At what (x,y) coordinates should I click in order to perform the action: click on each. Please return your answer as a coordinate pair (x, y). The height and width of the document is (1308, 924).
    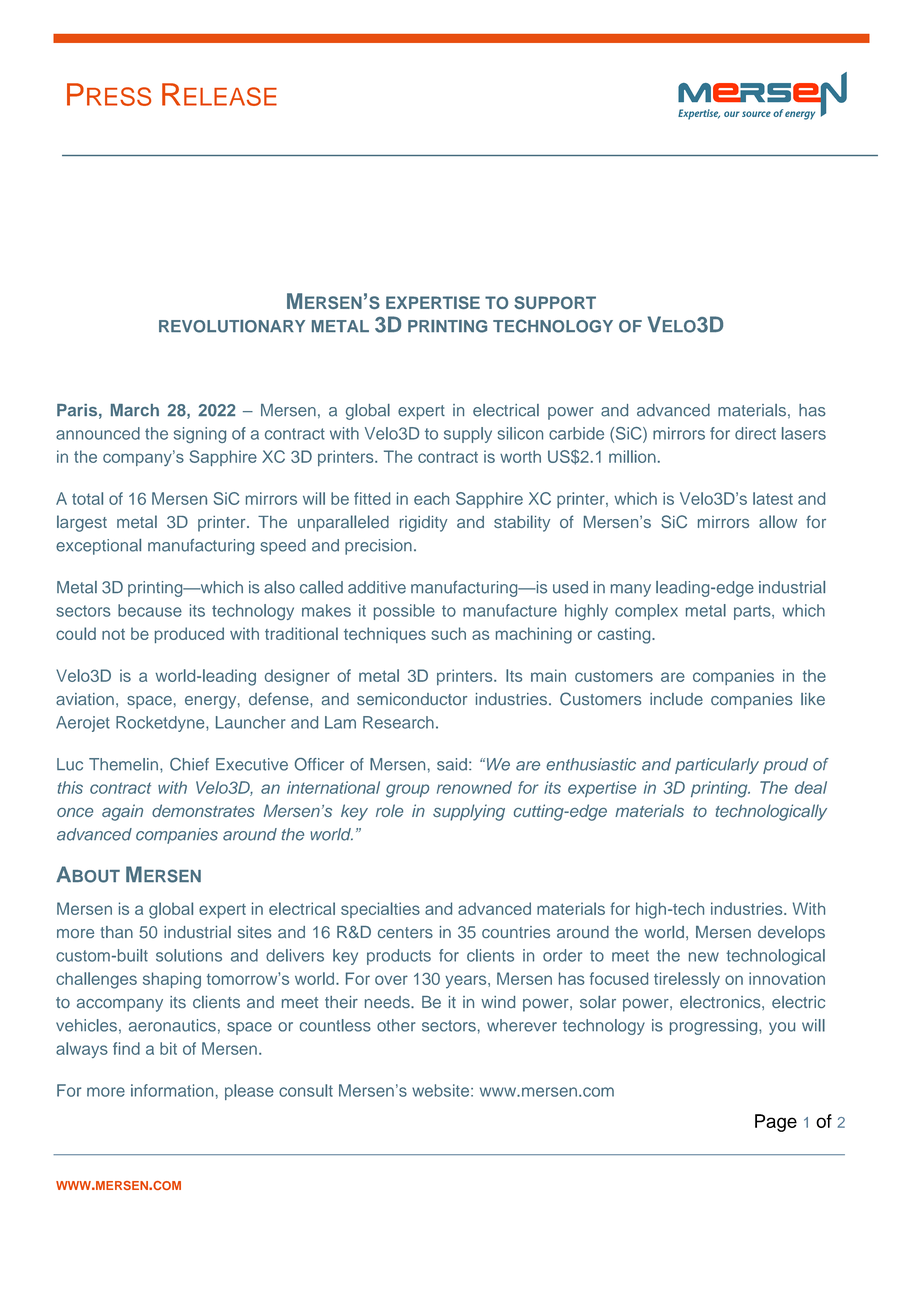
    Looking at the image, I should click on (431, 498).
